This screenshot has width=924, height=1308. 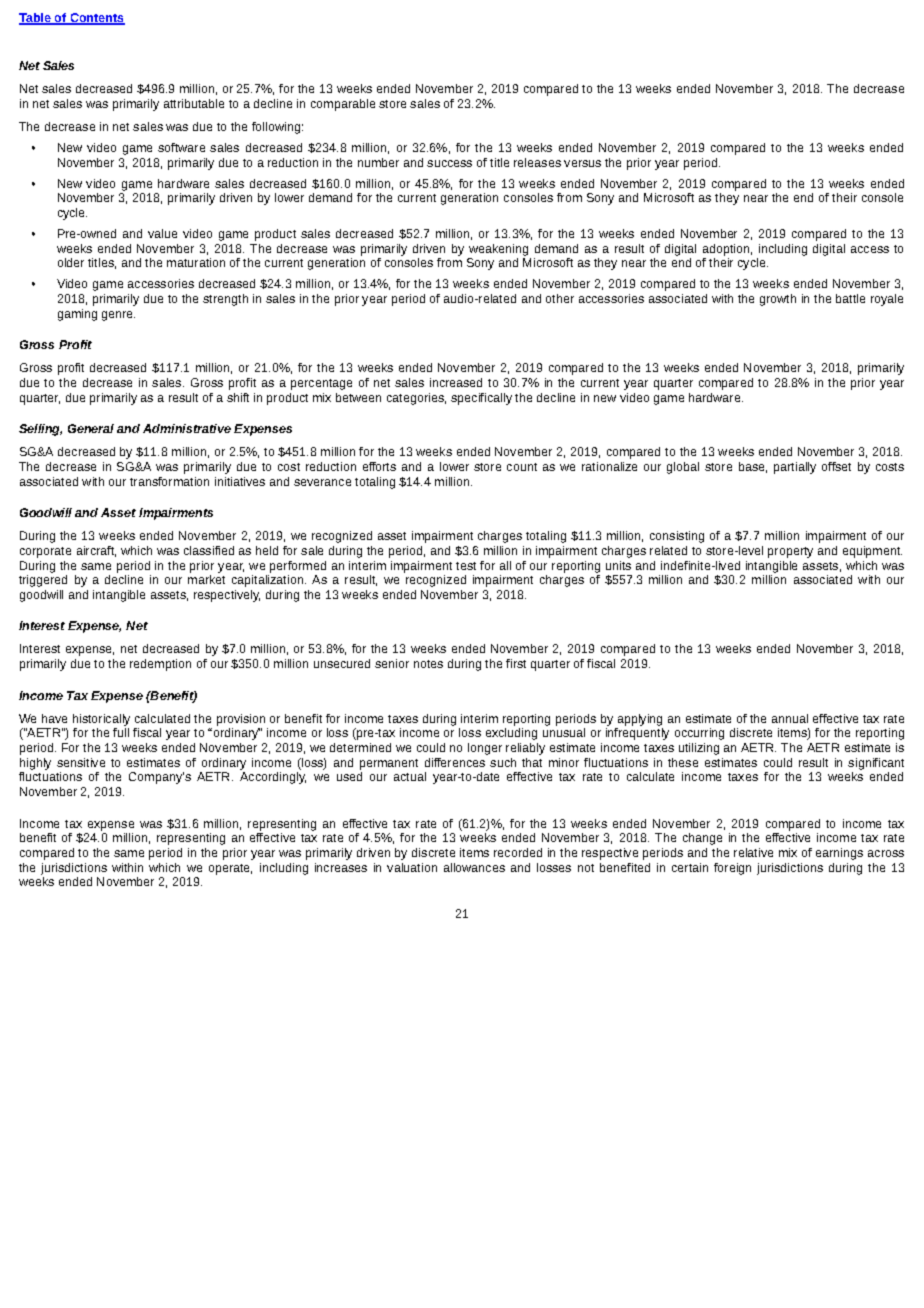 I want to click on notes, so click(x=428, y=664).
